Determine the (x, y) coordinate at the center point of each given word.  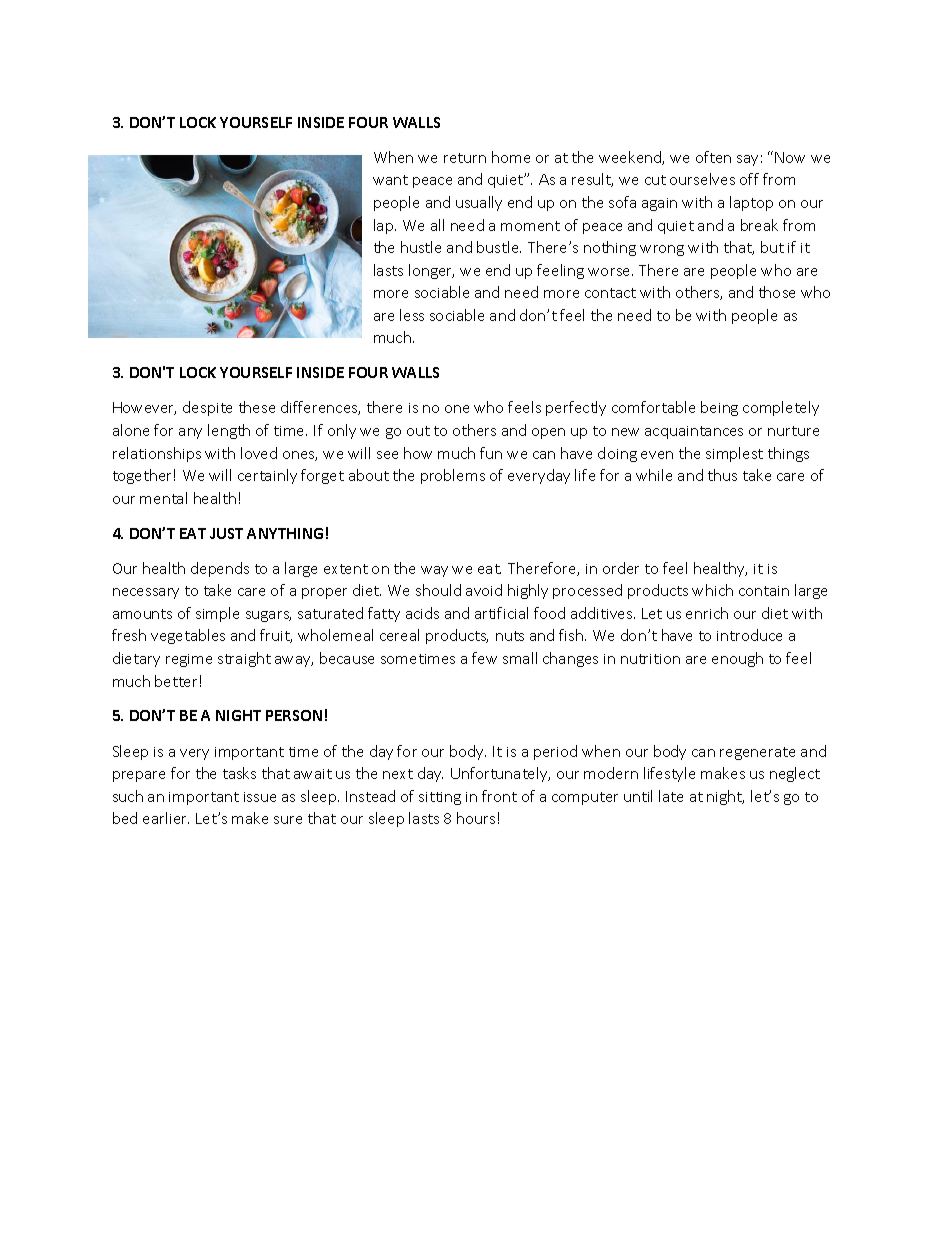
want (390, 180)
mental (163, 498)
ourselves (702, 179)
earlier (166, 818)
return (465, 158)
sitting (440, 798)
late (671, 796)
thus (722, 475)
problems (453, 476)
